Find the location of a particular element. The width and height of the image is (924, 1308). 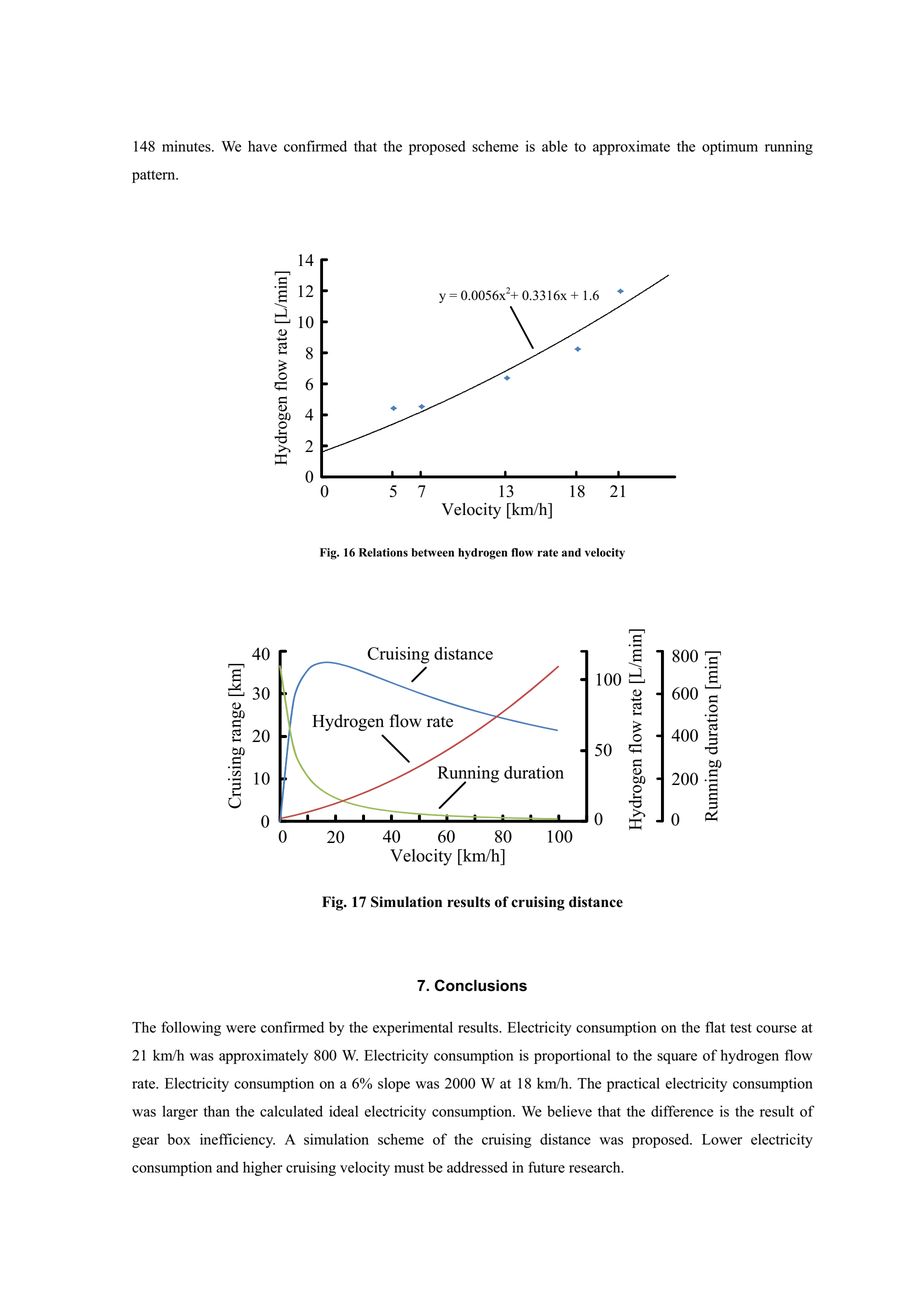

between is located at coordinates (433, 552).
